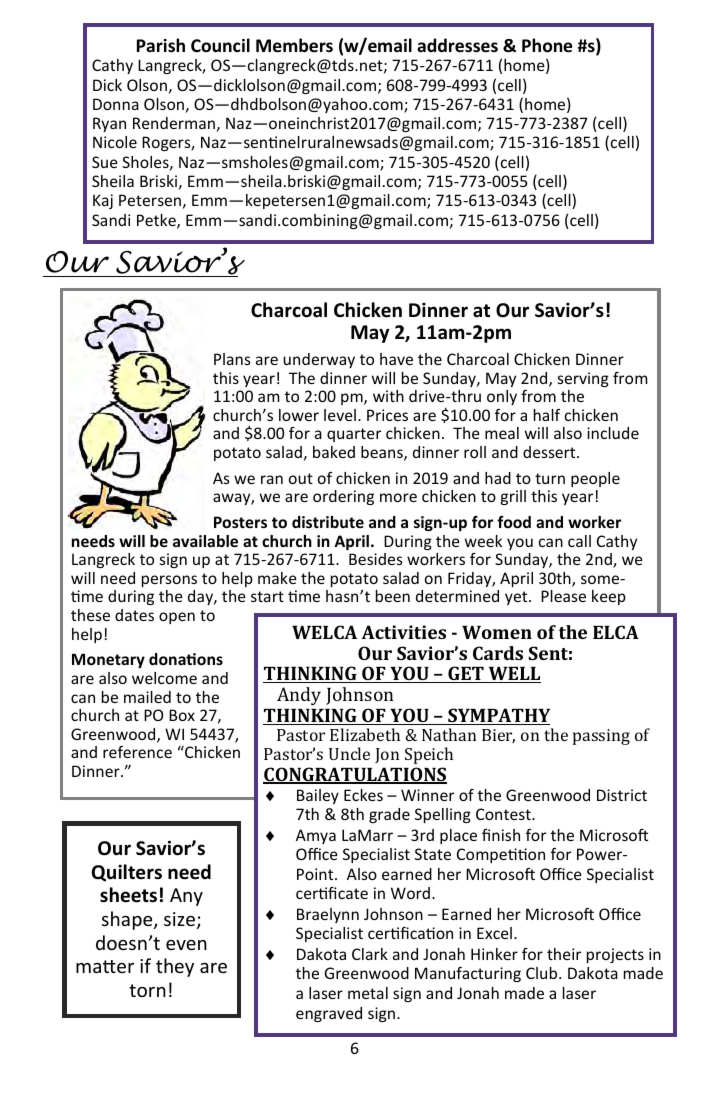  What do you see at coordinates (147, 990) in the screenshot?
I see `torn` at bounding box center [147, 990].
